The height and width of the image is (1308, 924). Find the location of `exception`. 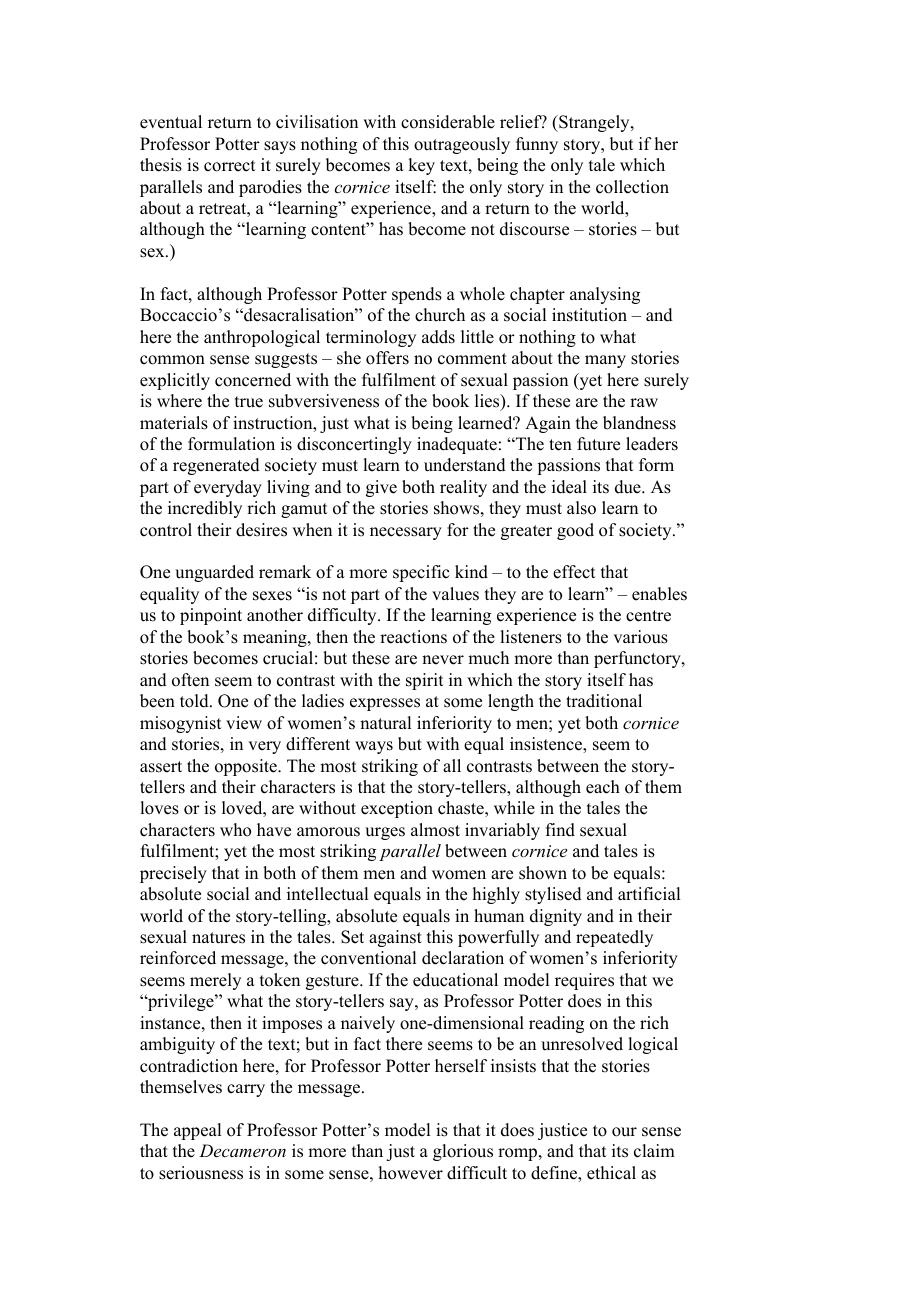

exception is located at coordinates (397, 809).
